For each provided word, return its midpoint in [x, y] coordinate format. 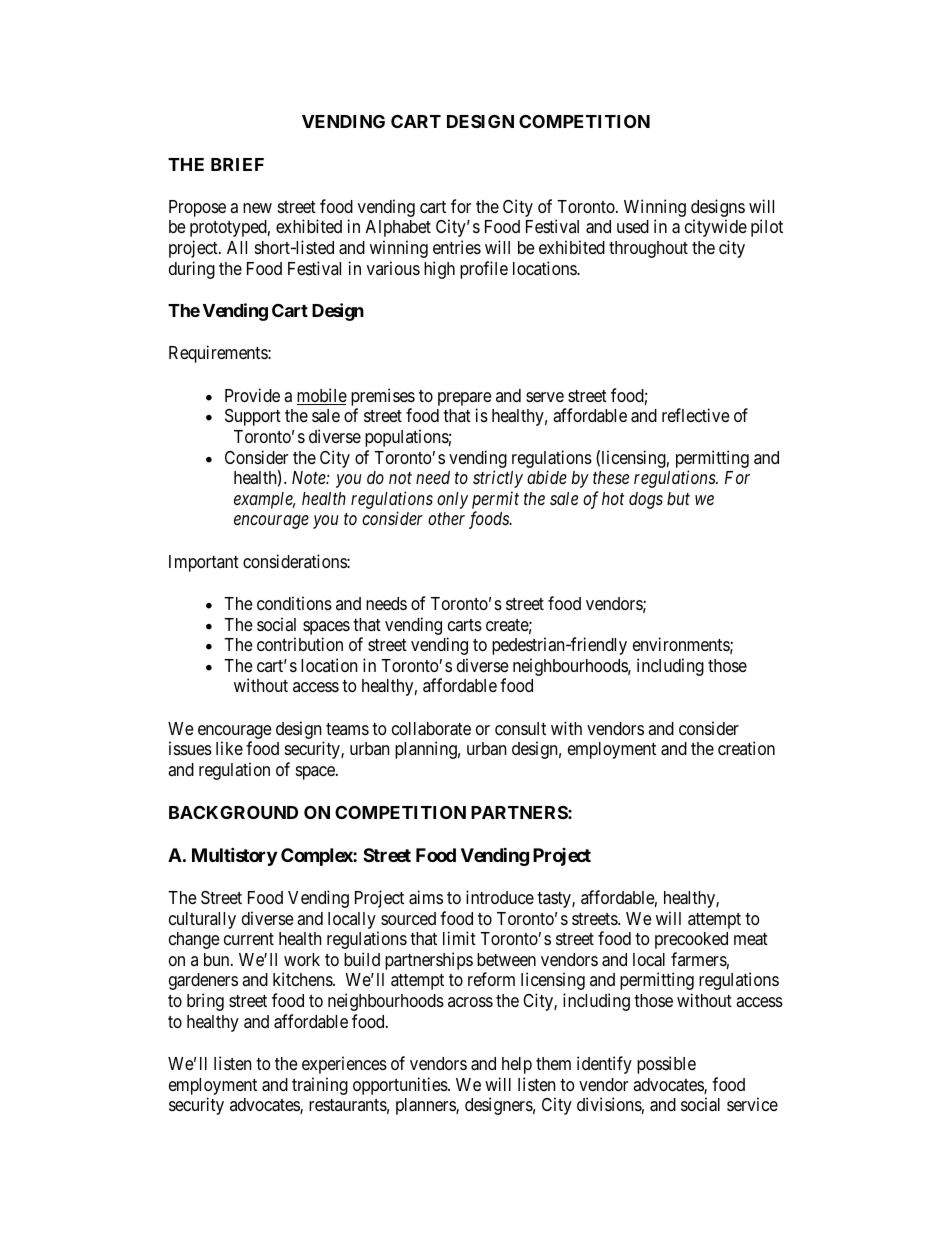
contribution [300, 644]
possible [666, 1065]
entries [457, 247]
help [517, 1065]
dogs [646, 500]
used [633, 226]
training [320, 1086]
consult [520, 728]
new [257, 208]
